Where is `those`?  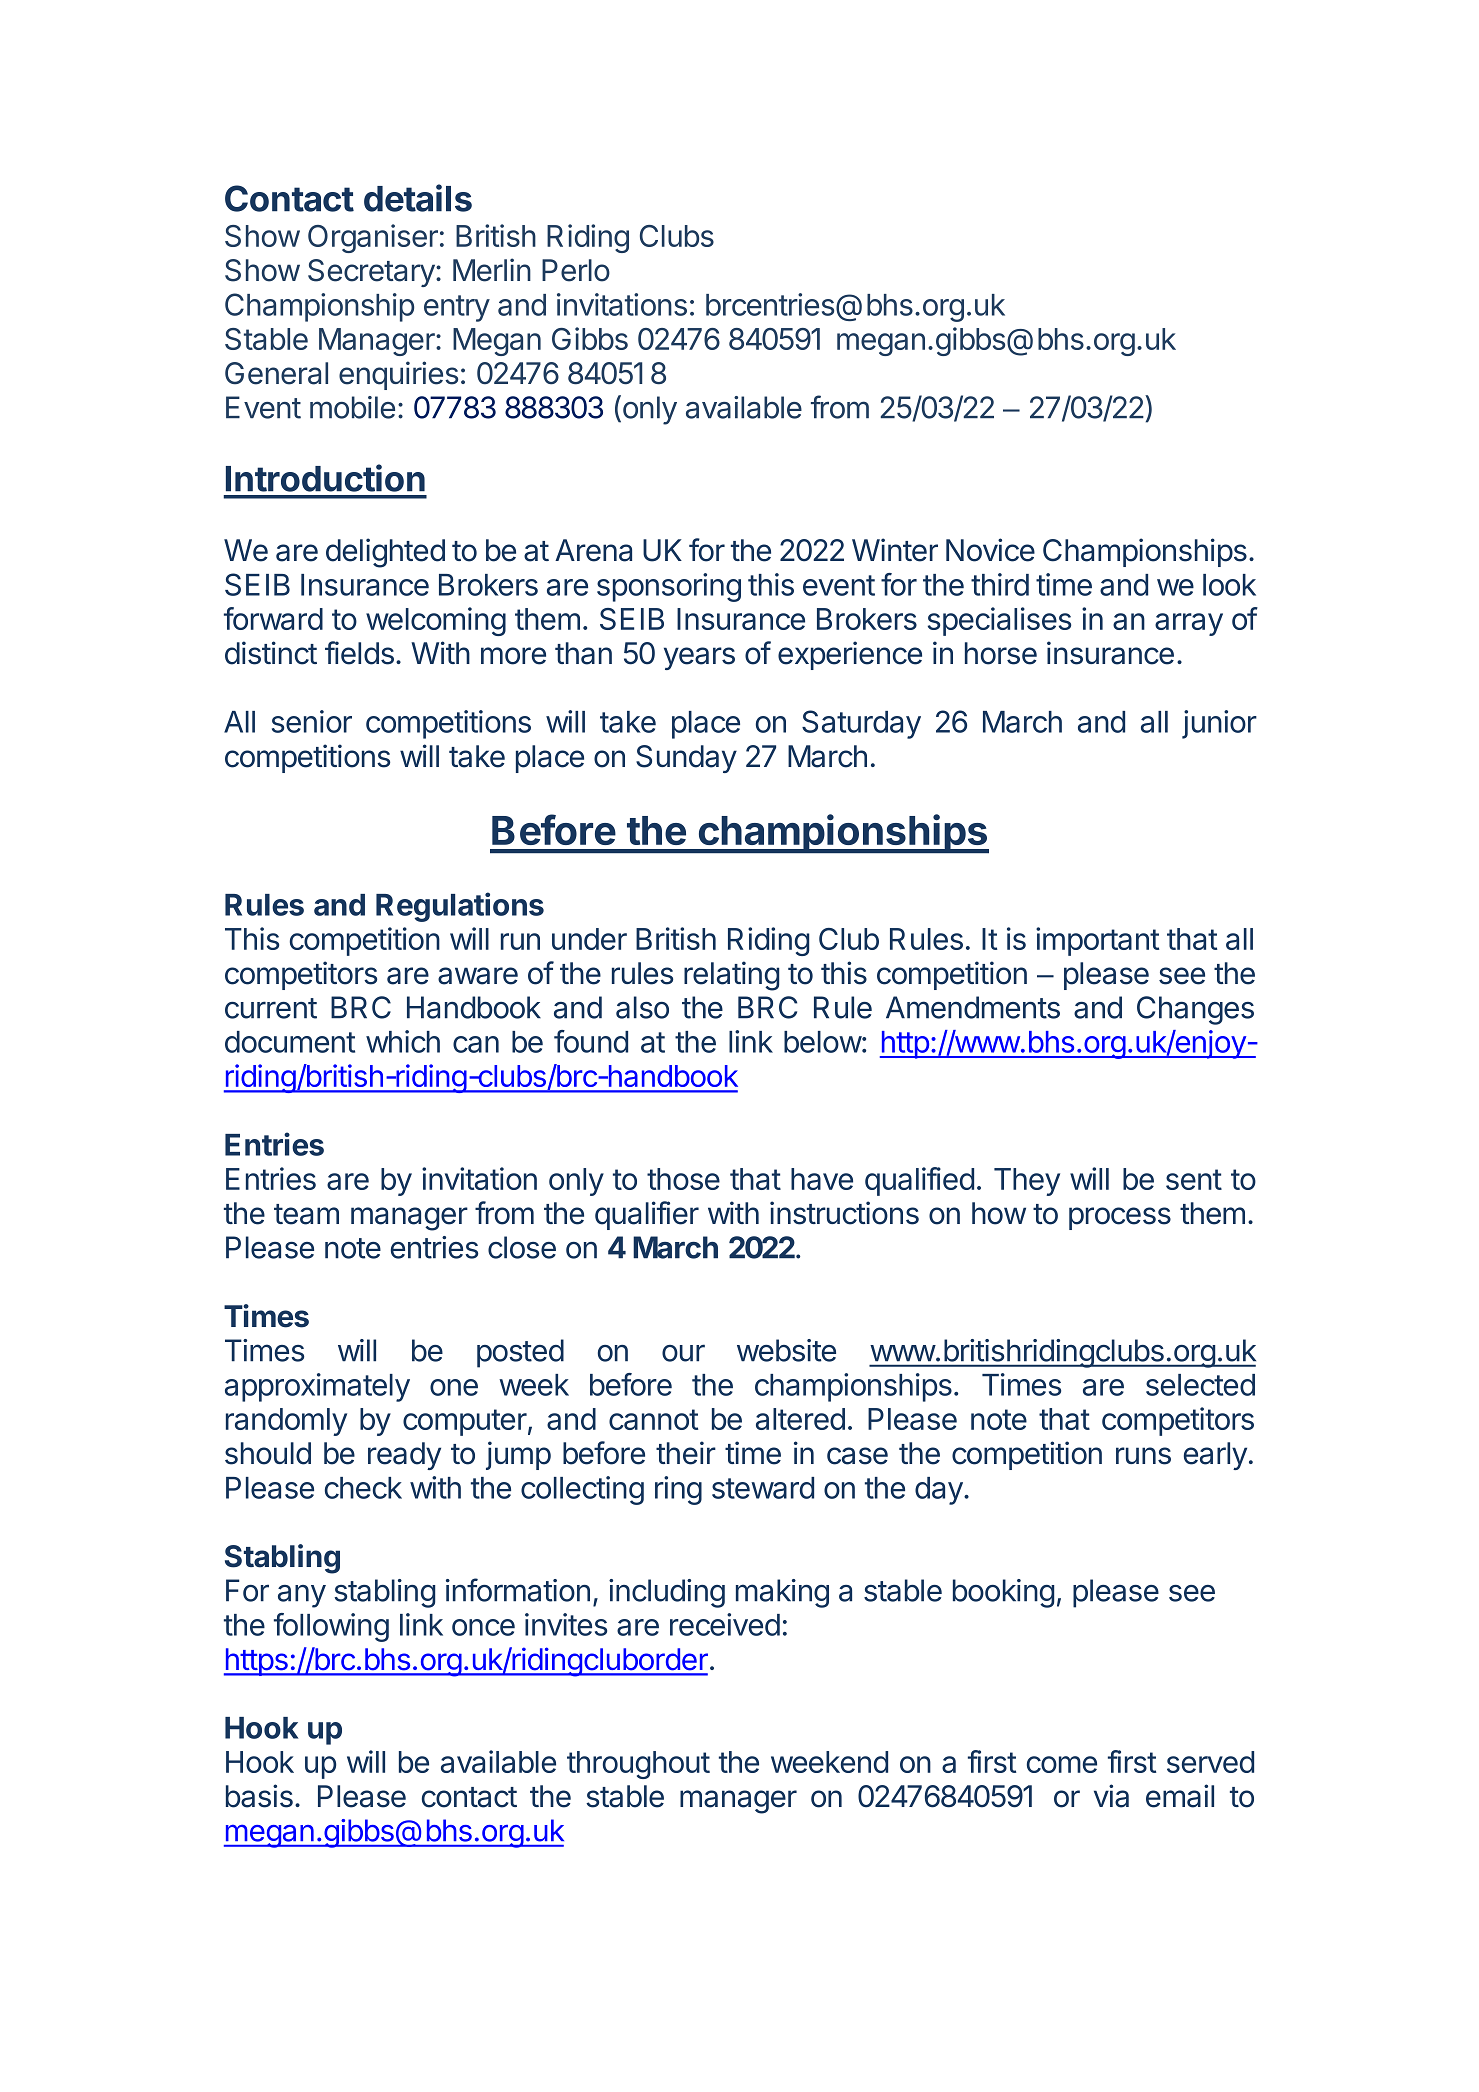
those is located at coordinates (683, 1179).
